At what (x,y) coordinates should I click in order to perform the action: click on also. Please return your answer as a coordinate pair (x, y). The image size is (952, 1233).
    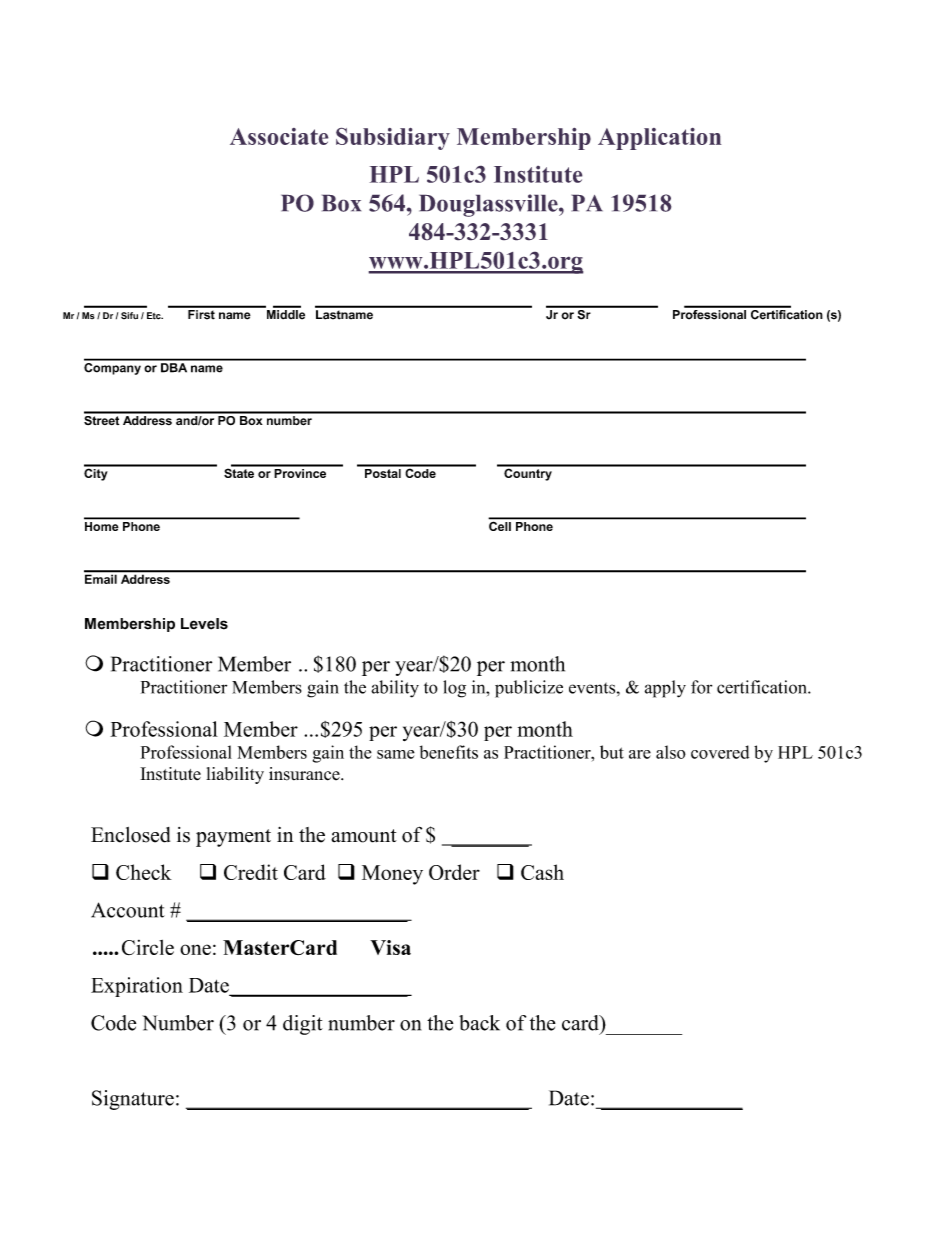
    Looking at the image, I should click on (671, 752).
